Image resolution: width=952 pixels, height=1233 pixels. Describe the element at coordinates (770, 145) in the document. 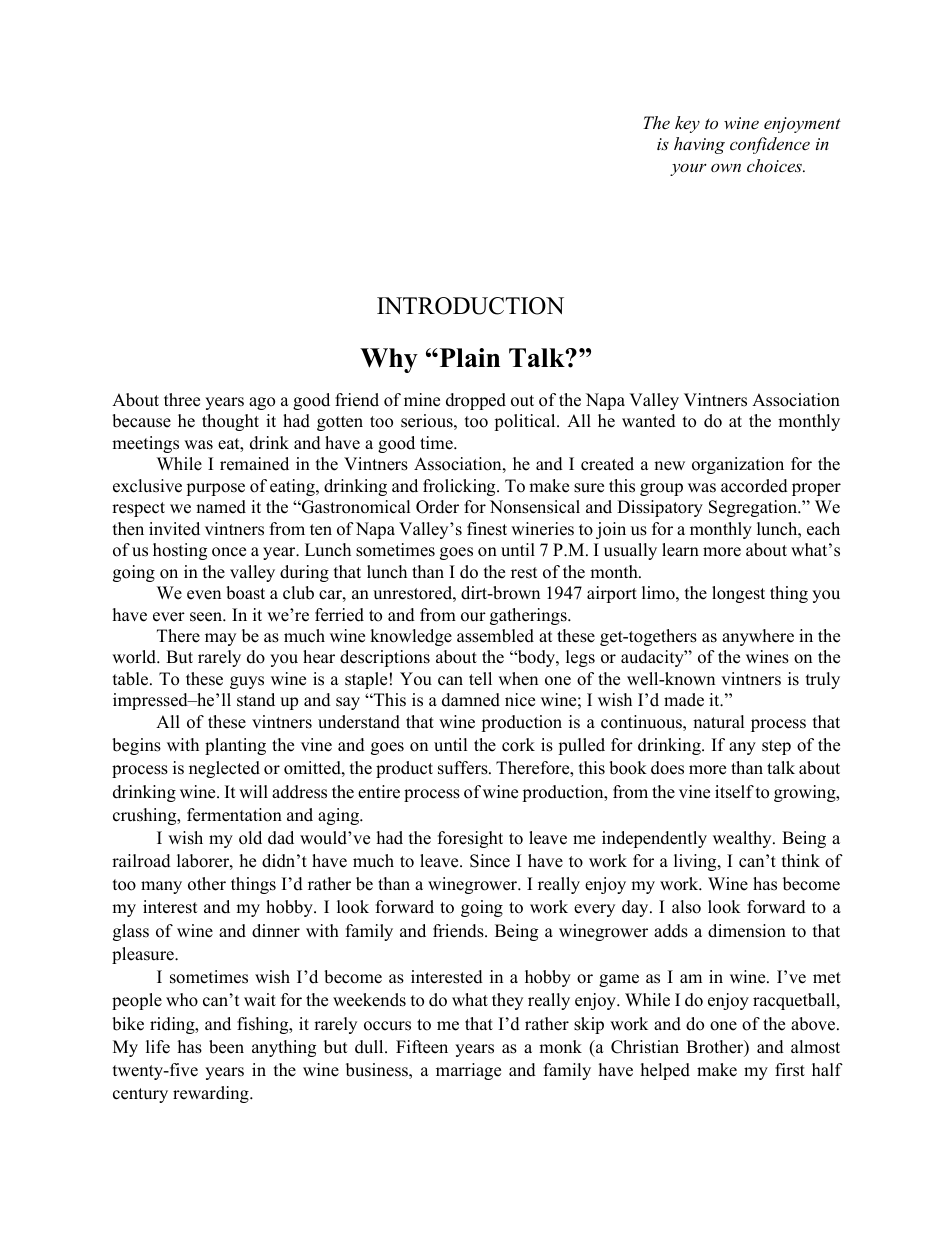

I see `confidence` at that location.
